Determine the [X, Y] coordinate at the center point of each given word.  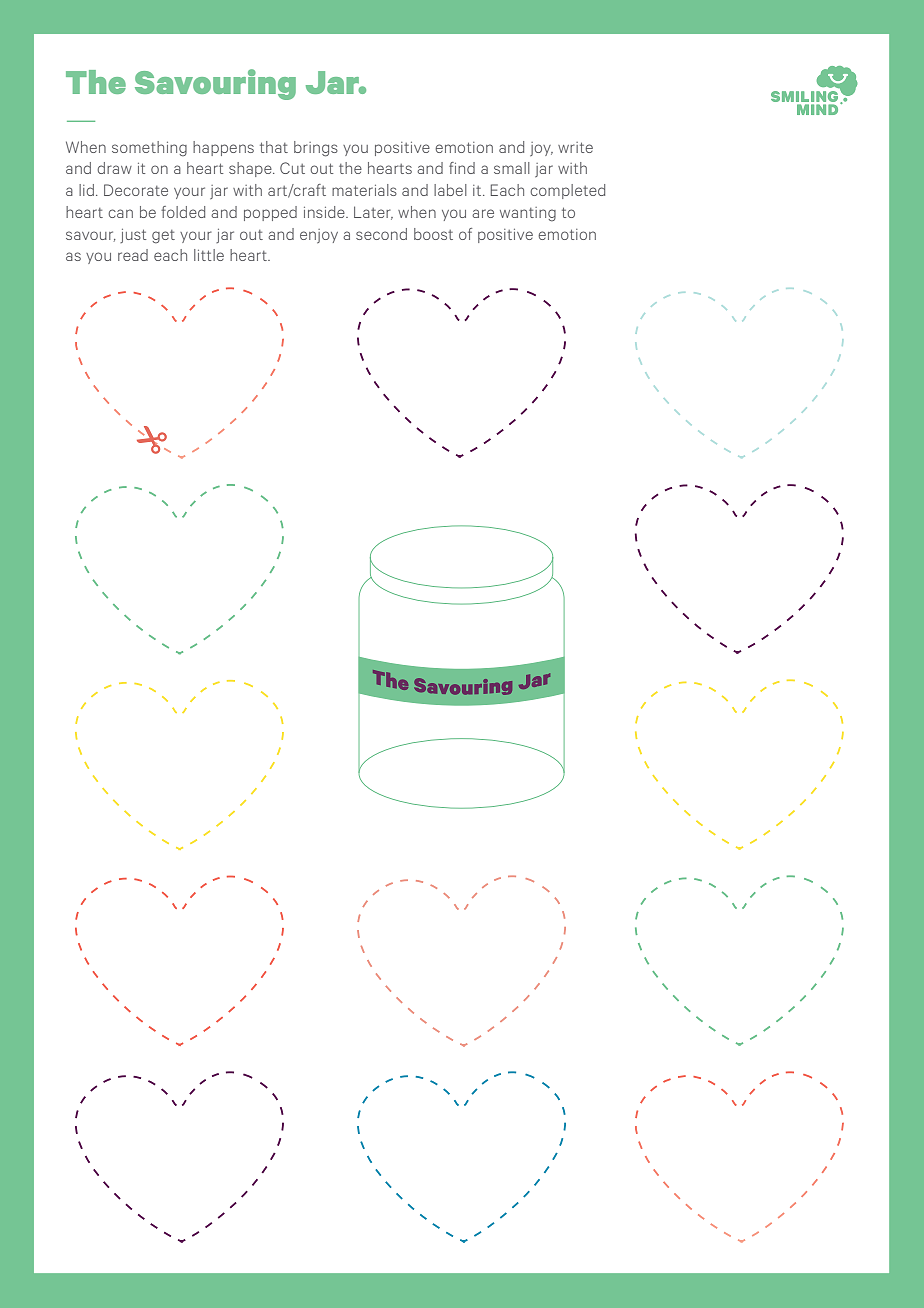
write [575, 147]
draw [114, 168]
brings [316, 149]
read [133, 255]
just [133, 236]
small [512, 168]
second [381, 234]
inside [325, 212]
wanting [528, 214]
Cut [292, 168]
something [149, 149]
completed [567, 191]
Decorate [136, 190]
